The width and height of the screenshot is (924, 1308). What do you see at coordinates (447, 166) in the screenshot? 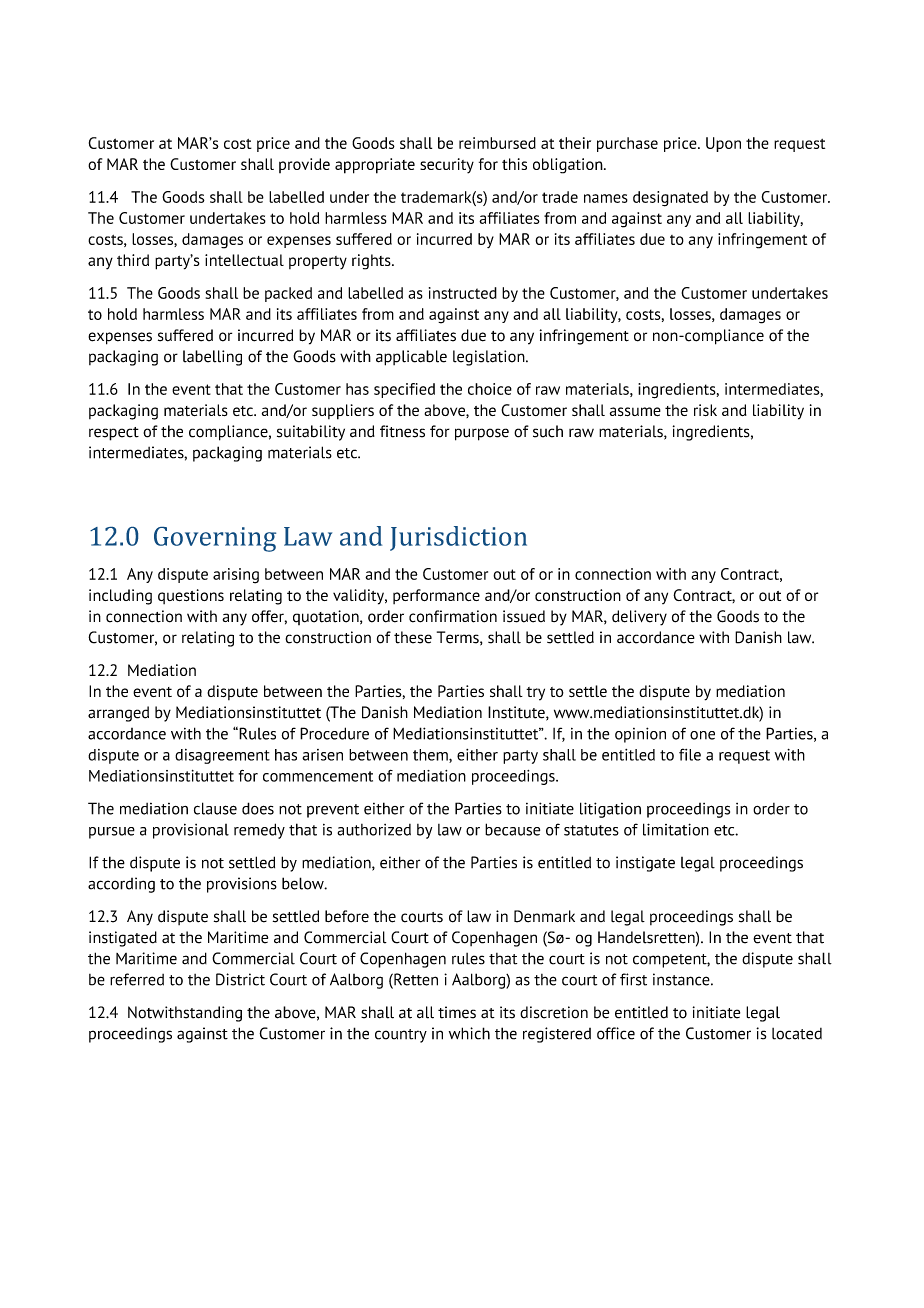
I see `security` at bounding box center [447, 166].
